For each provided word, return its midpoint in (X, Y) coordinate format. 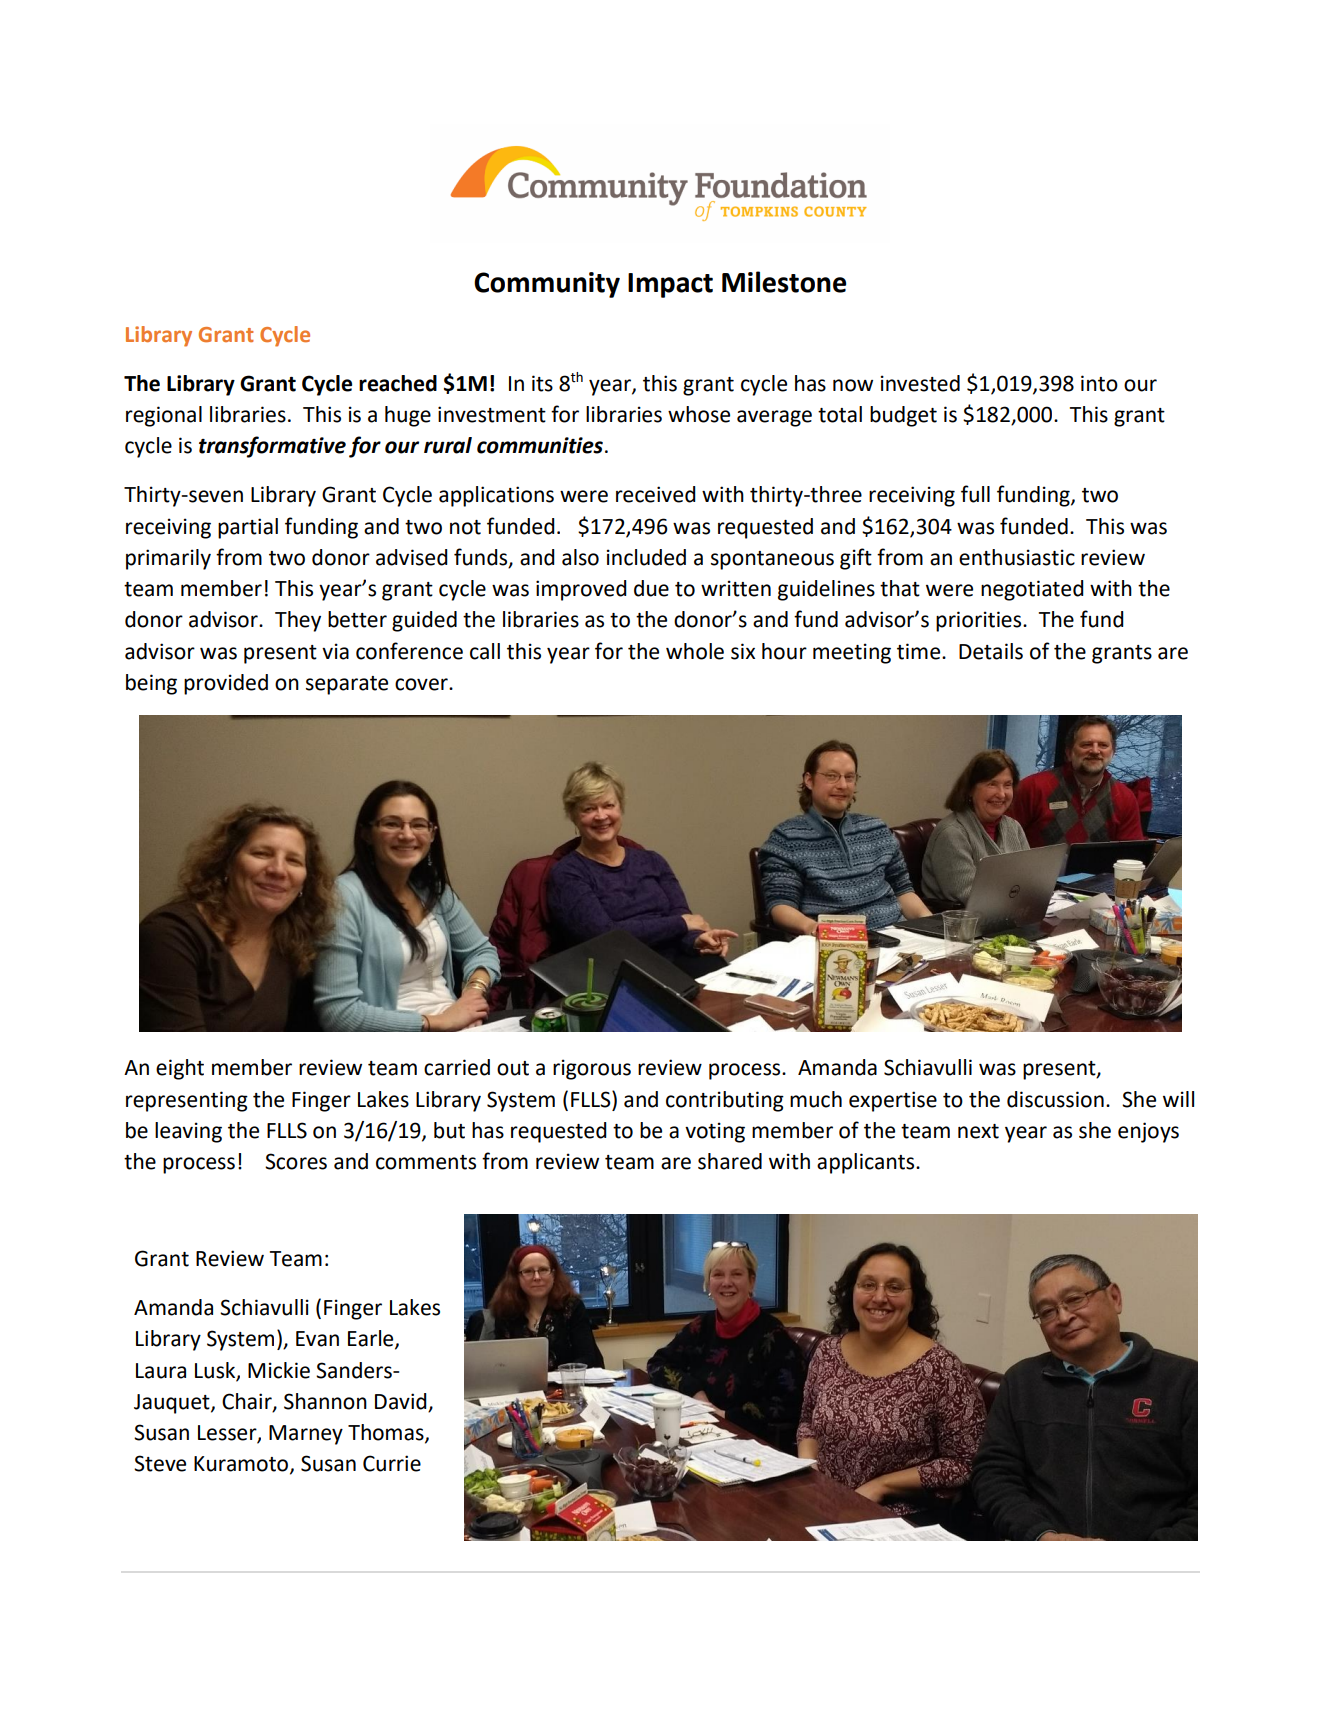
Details (991, 651)
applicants (867, 1163)
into (1099, 383)
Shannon (325, 1401)
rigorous (592, 1069)
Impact (670, 285)
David (402, 1402)
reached (398, 383)
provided (226, 684)
